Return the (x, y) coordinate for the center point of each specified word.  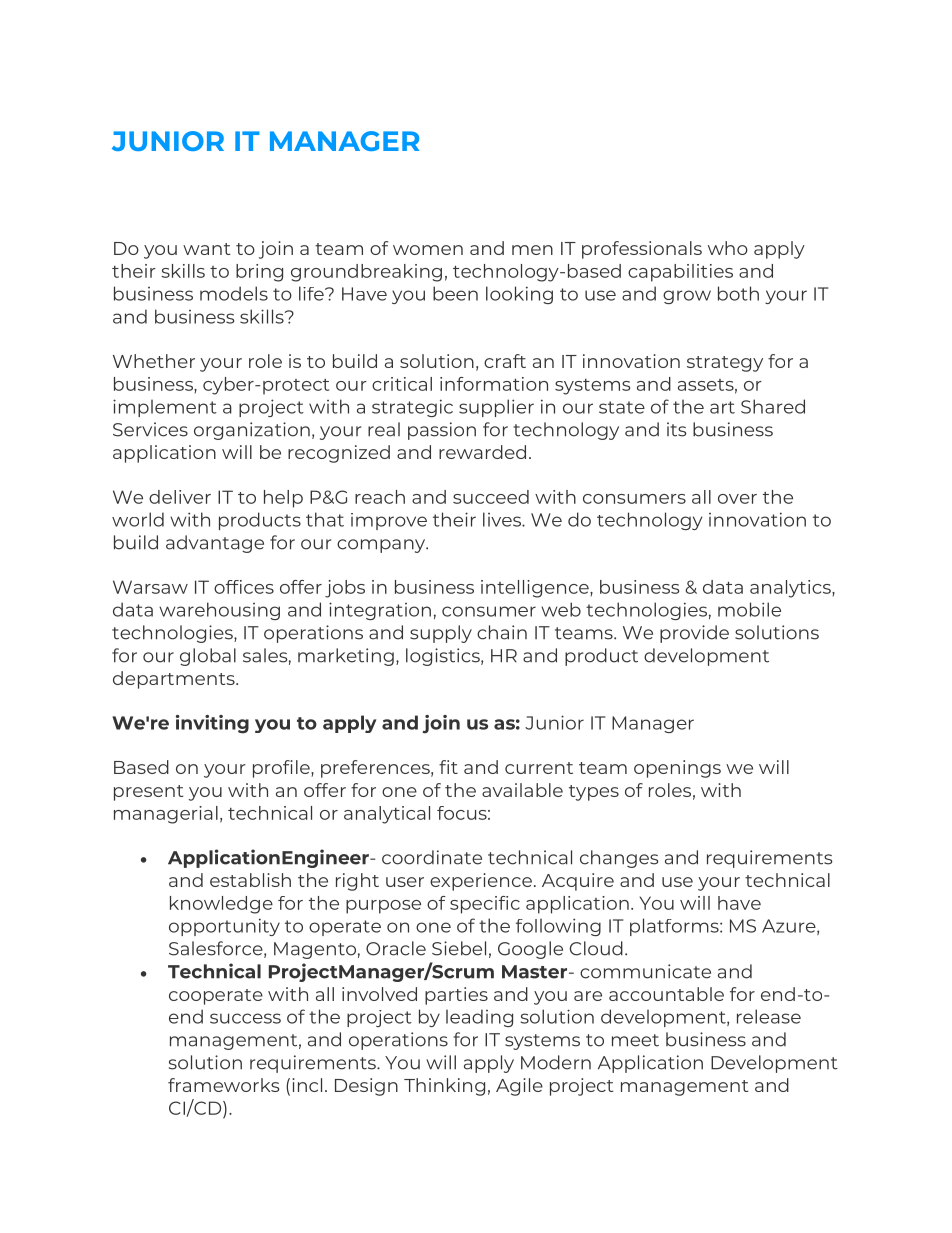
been (455, 293)
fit (448, 767)
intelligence (536, 589)
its (677, 429)
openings (677, 769)
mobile (749, 609)
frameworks (224, 1085)
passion (442, 431)
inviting (212, 724)
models (234, 293)
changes (619, 859)
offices (244, 587)
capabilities (680, 273)
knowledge (221, 905)
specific (485, 905)
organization (252, 431)
